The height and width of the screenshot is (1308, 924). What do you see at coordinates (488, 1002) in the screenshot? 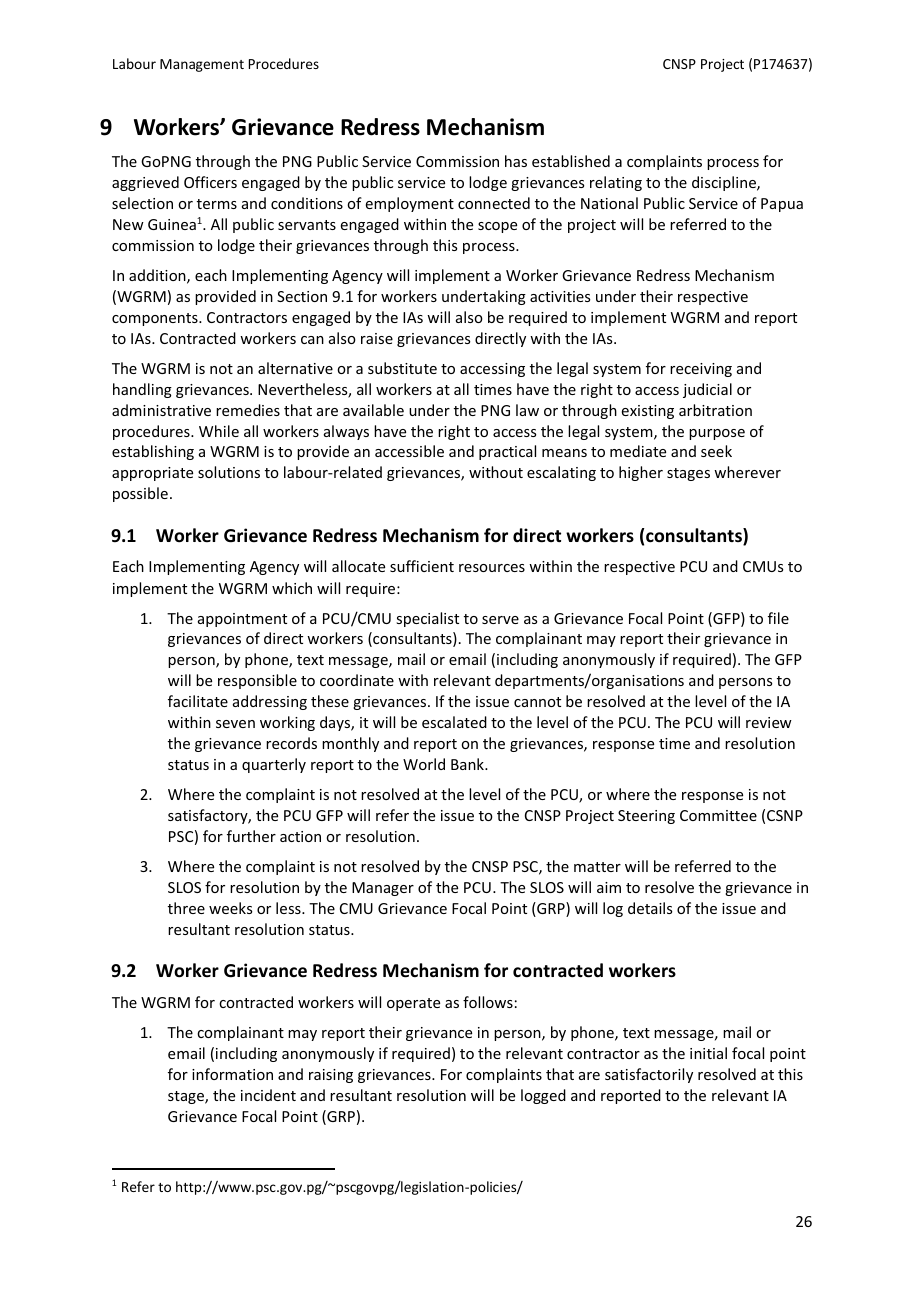
I see `follows` at bounding box center [488, 1002].
